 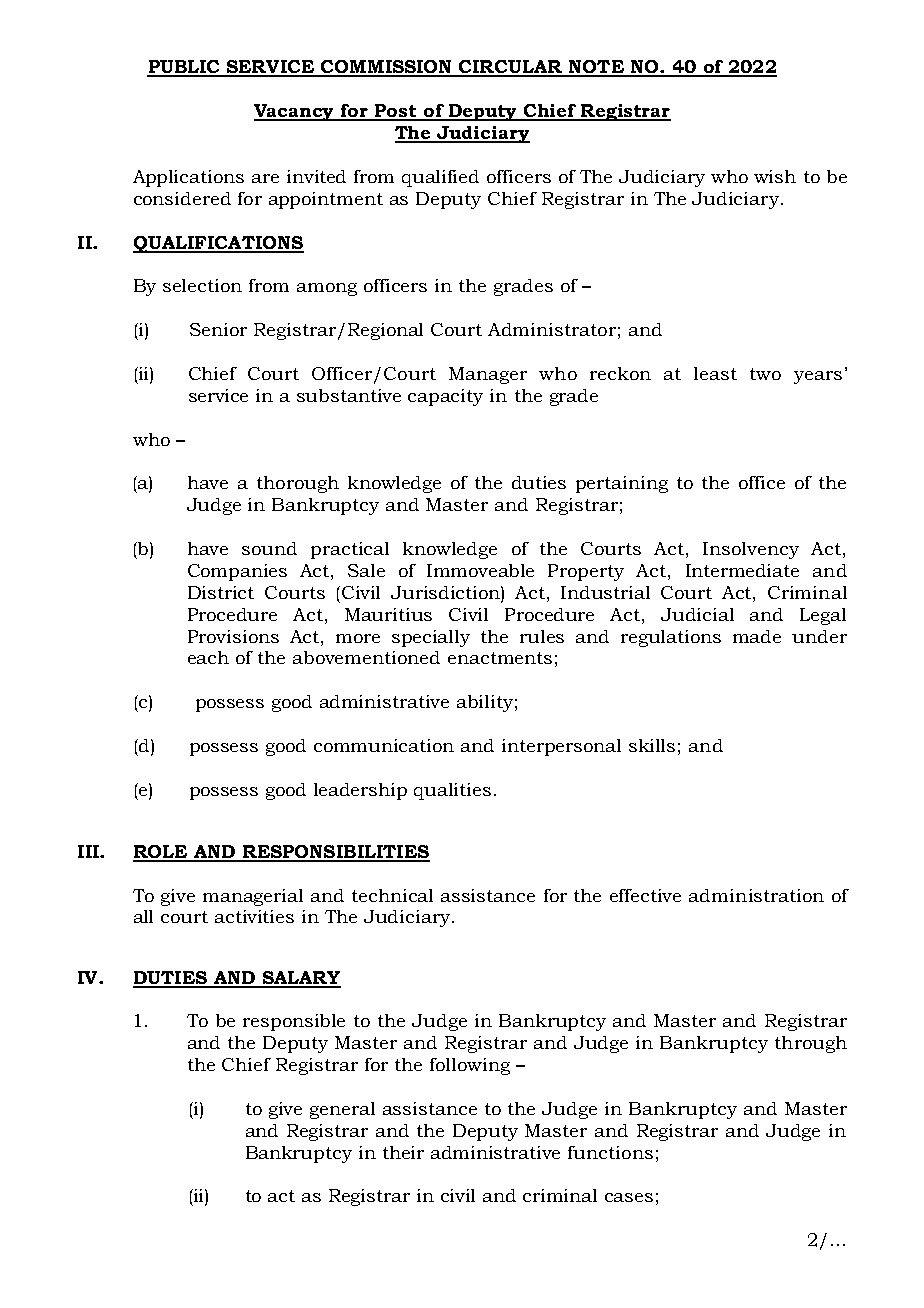 I want to click on made, so click(x=757, y=636).
